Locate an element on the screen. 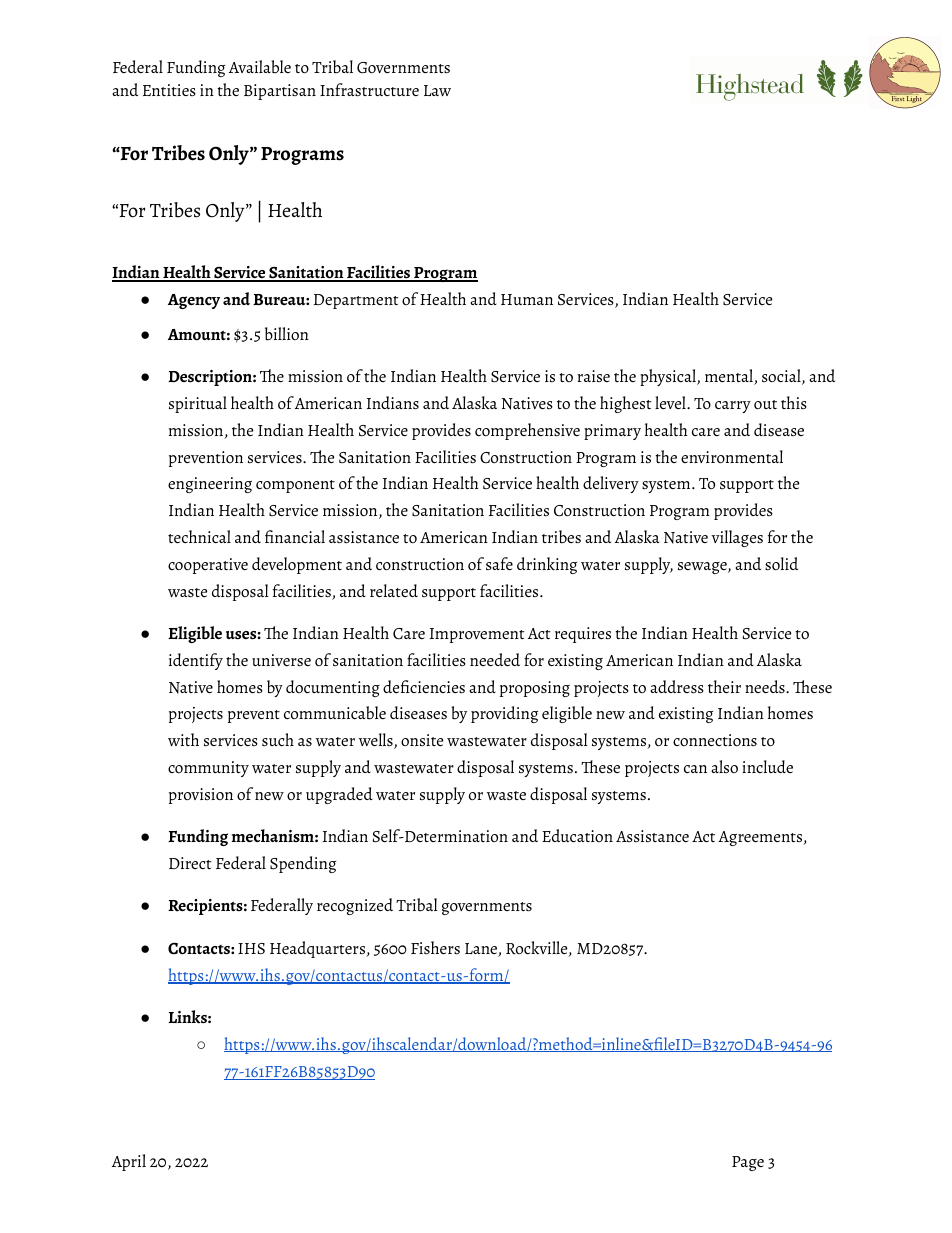  Human is located at coordinates (527, 299).
